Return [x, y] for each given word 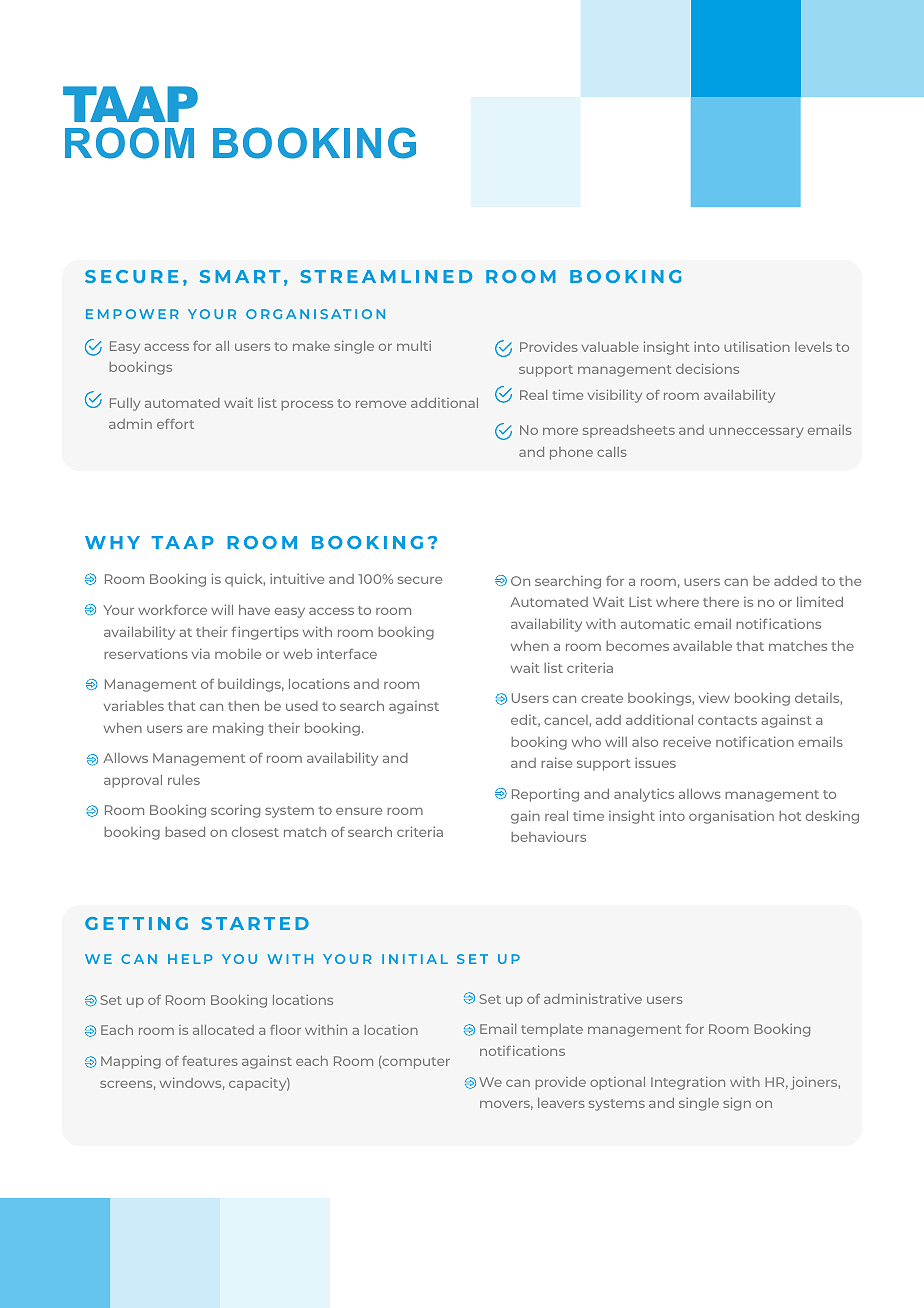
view [714, 697]
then [243, 706]
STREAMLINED [386, 276]
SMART [240, 276]
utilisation [757, 347]
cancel [566, 720]
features [210, 1061]
